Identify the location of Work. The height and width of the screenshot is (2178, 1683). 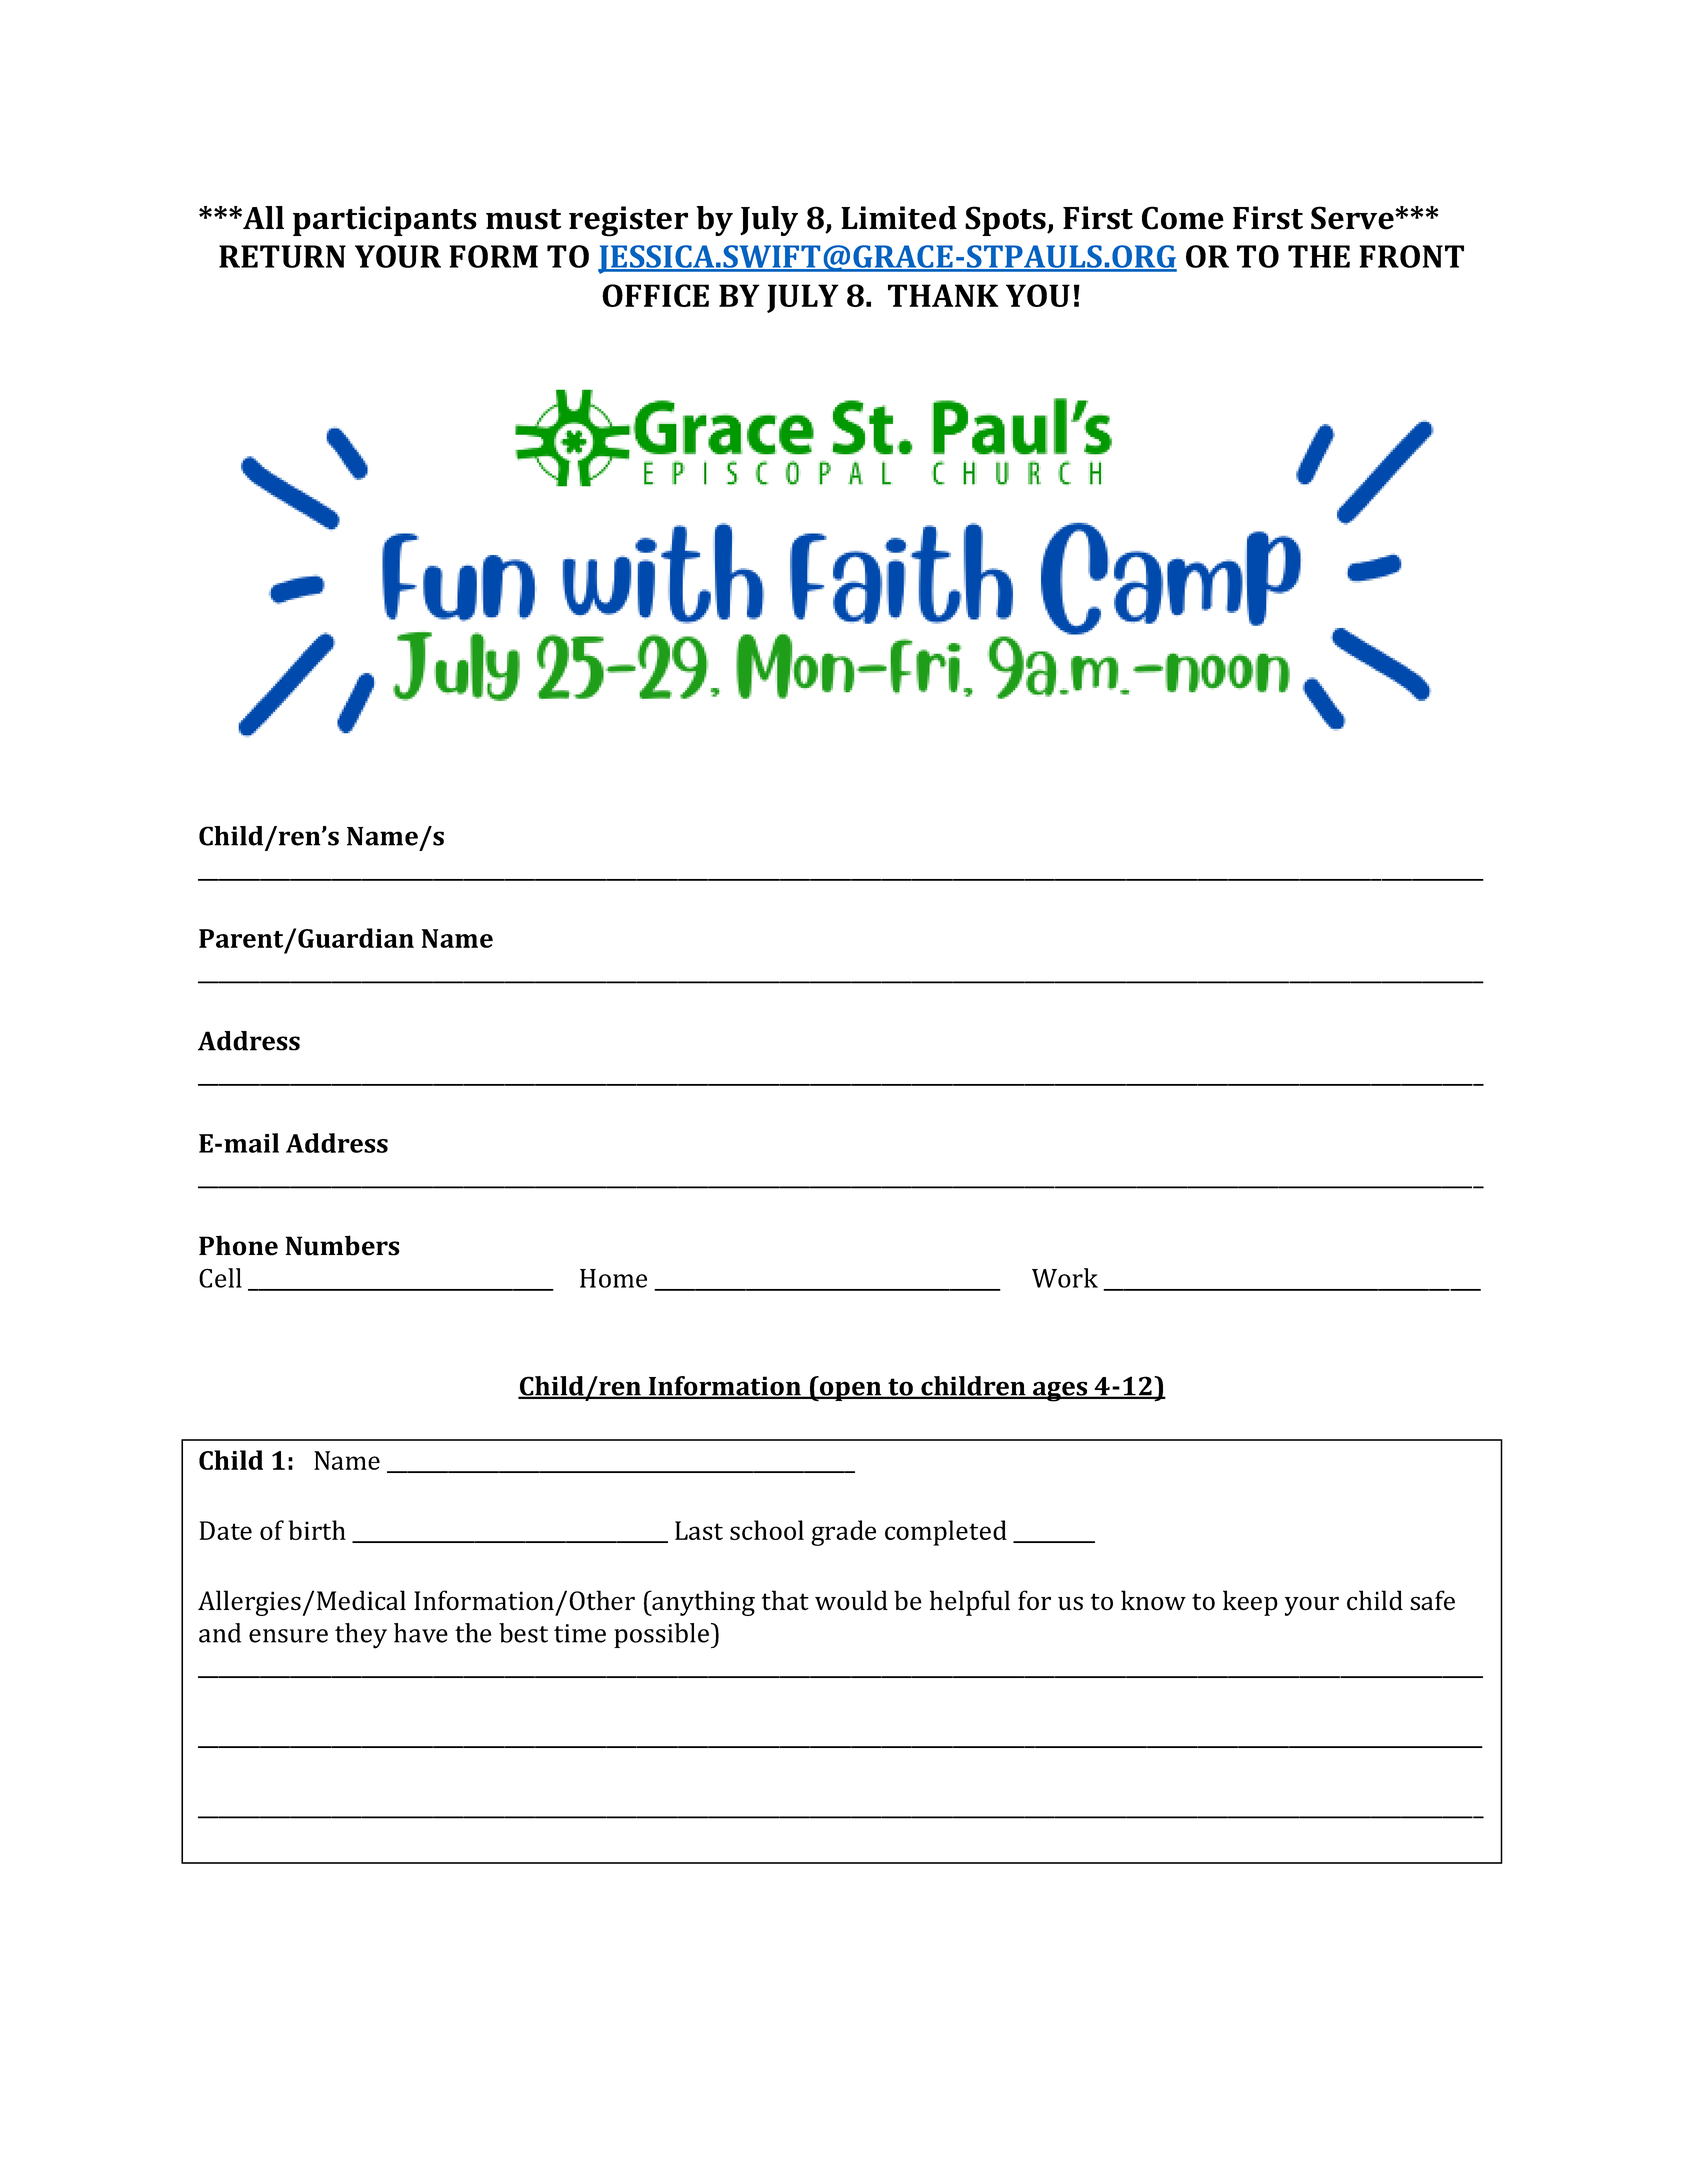
(1065, 1278).
